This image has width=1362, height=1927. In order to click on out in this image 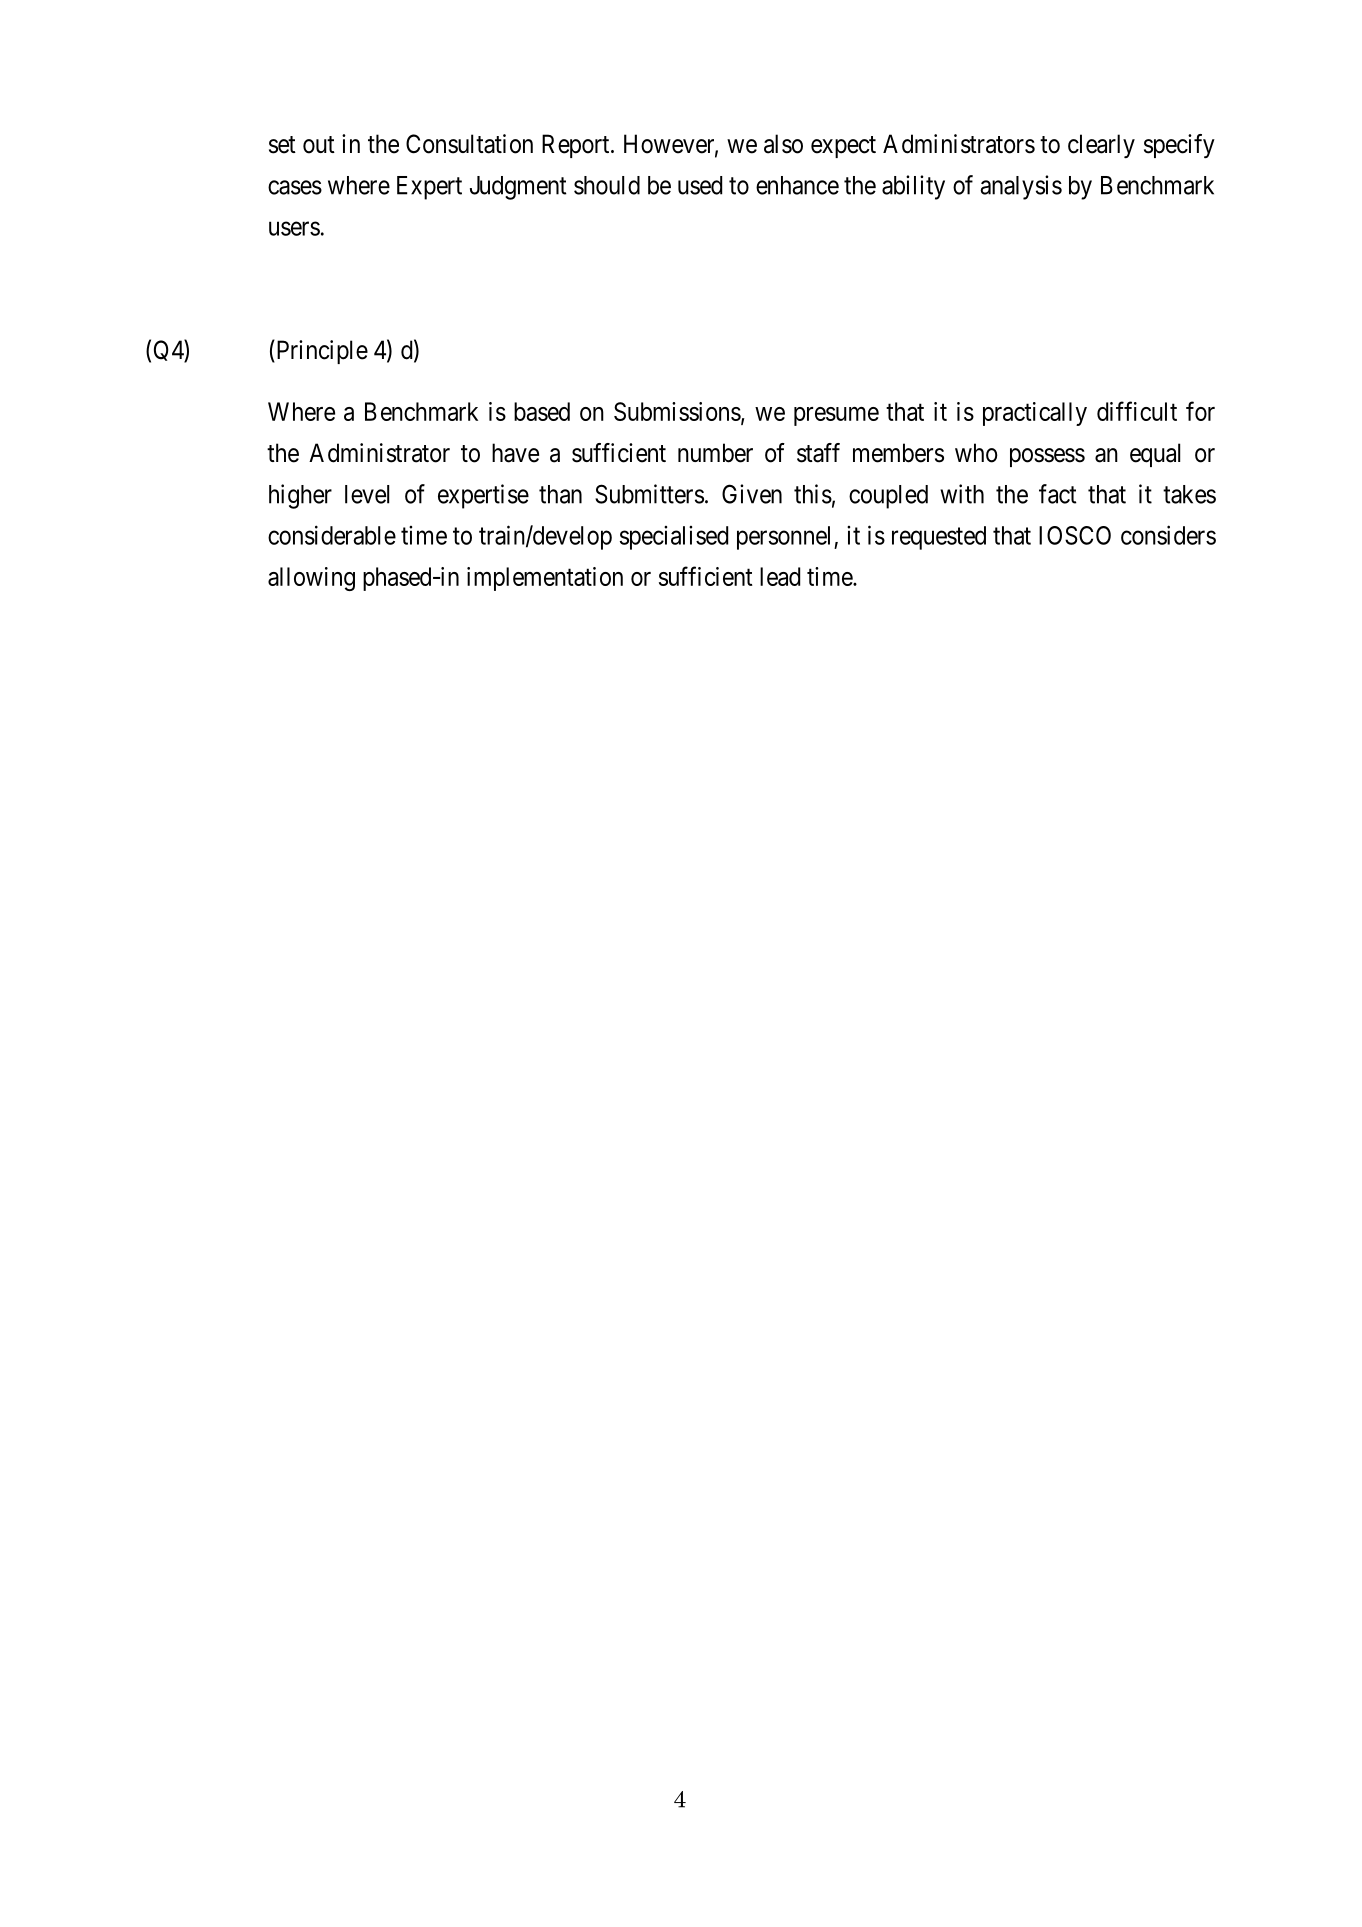, I will do `click(319, 145)`.
